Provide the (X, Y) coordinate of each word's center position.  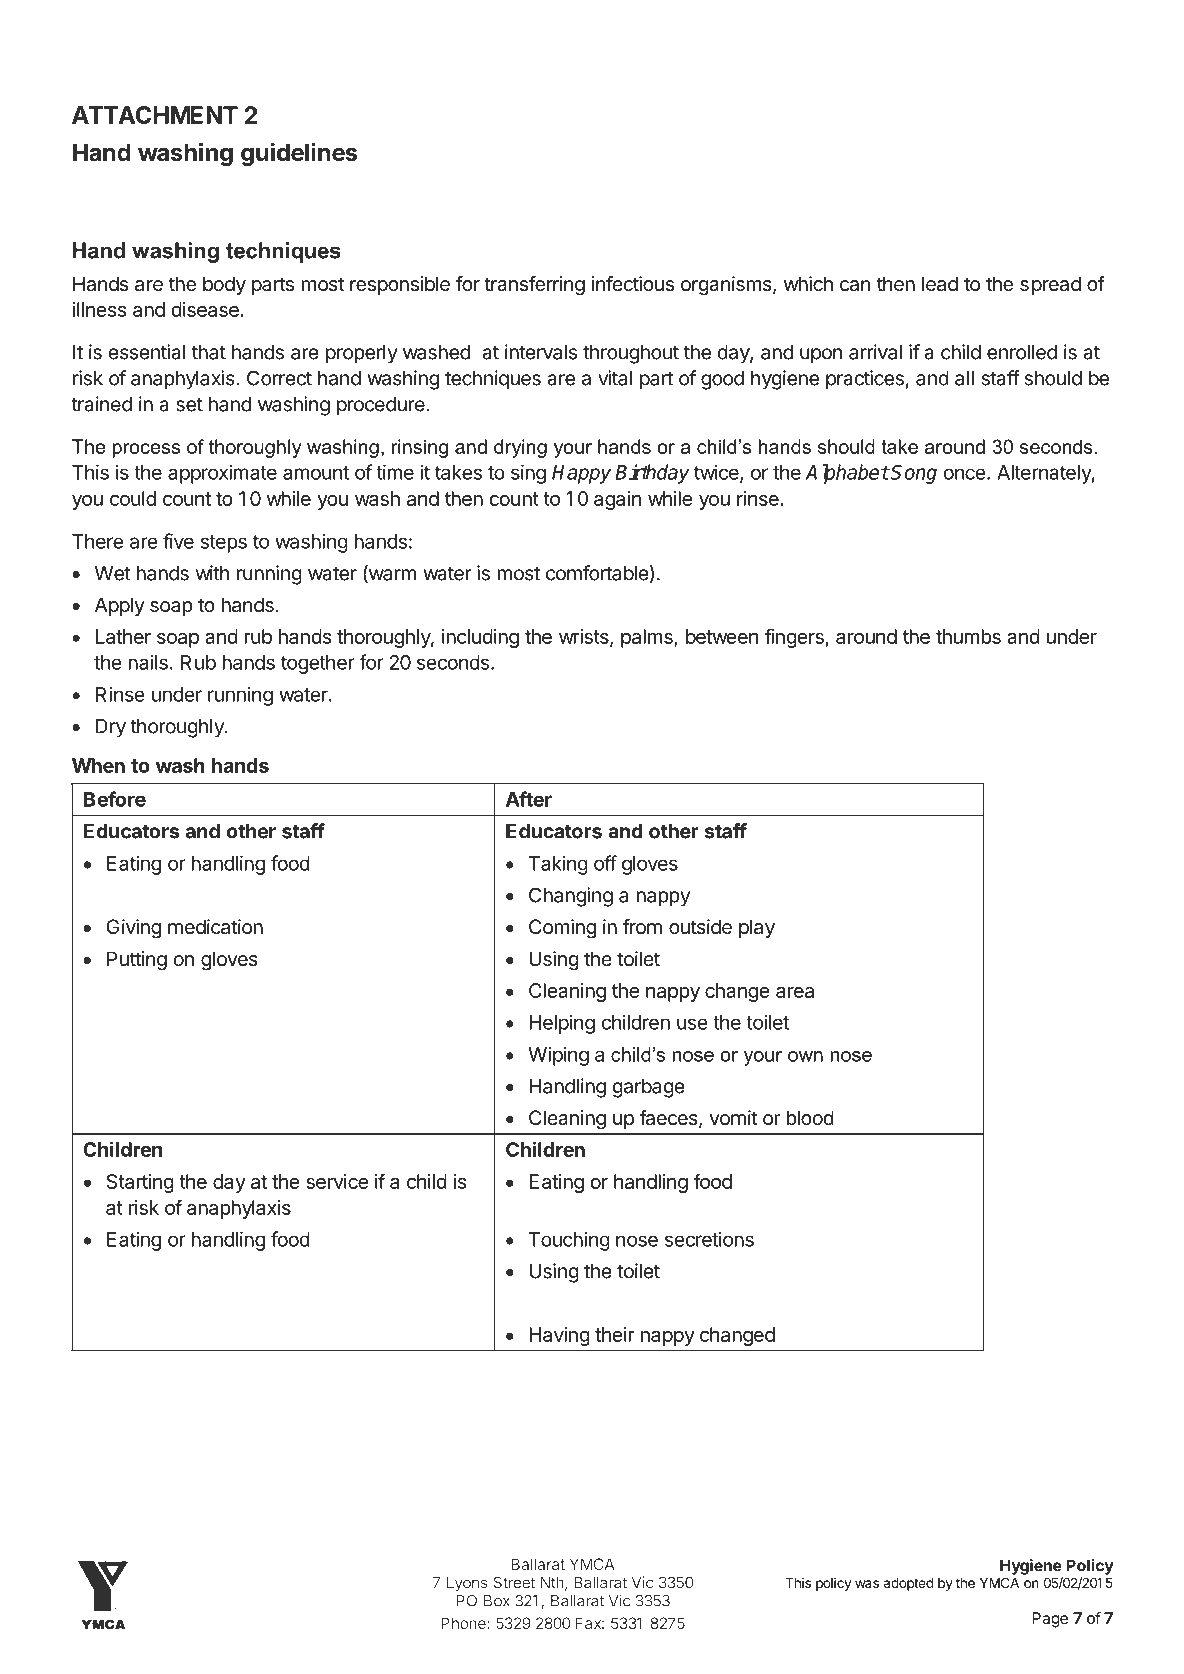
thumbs (968, 636)
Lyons (467, 1584)
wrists (585, 638)
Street (514, 1582)
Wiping (558, 1056)
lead (940, 284)
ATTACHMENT (155, 115)
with (212, 573)
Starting (140, 1183)
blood (810, 1117)
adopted (908, 1584)
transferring (534, 286)
